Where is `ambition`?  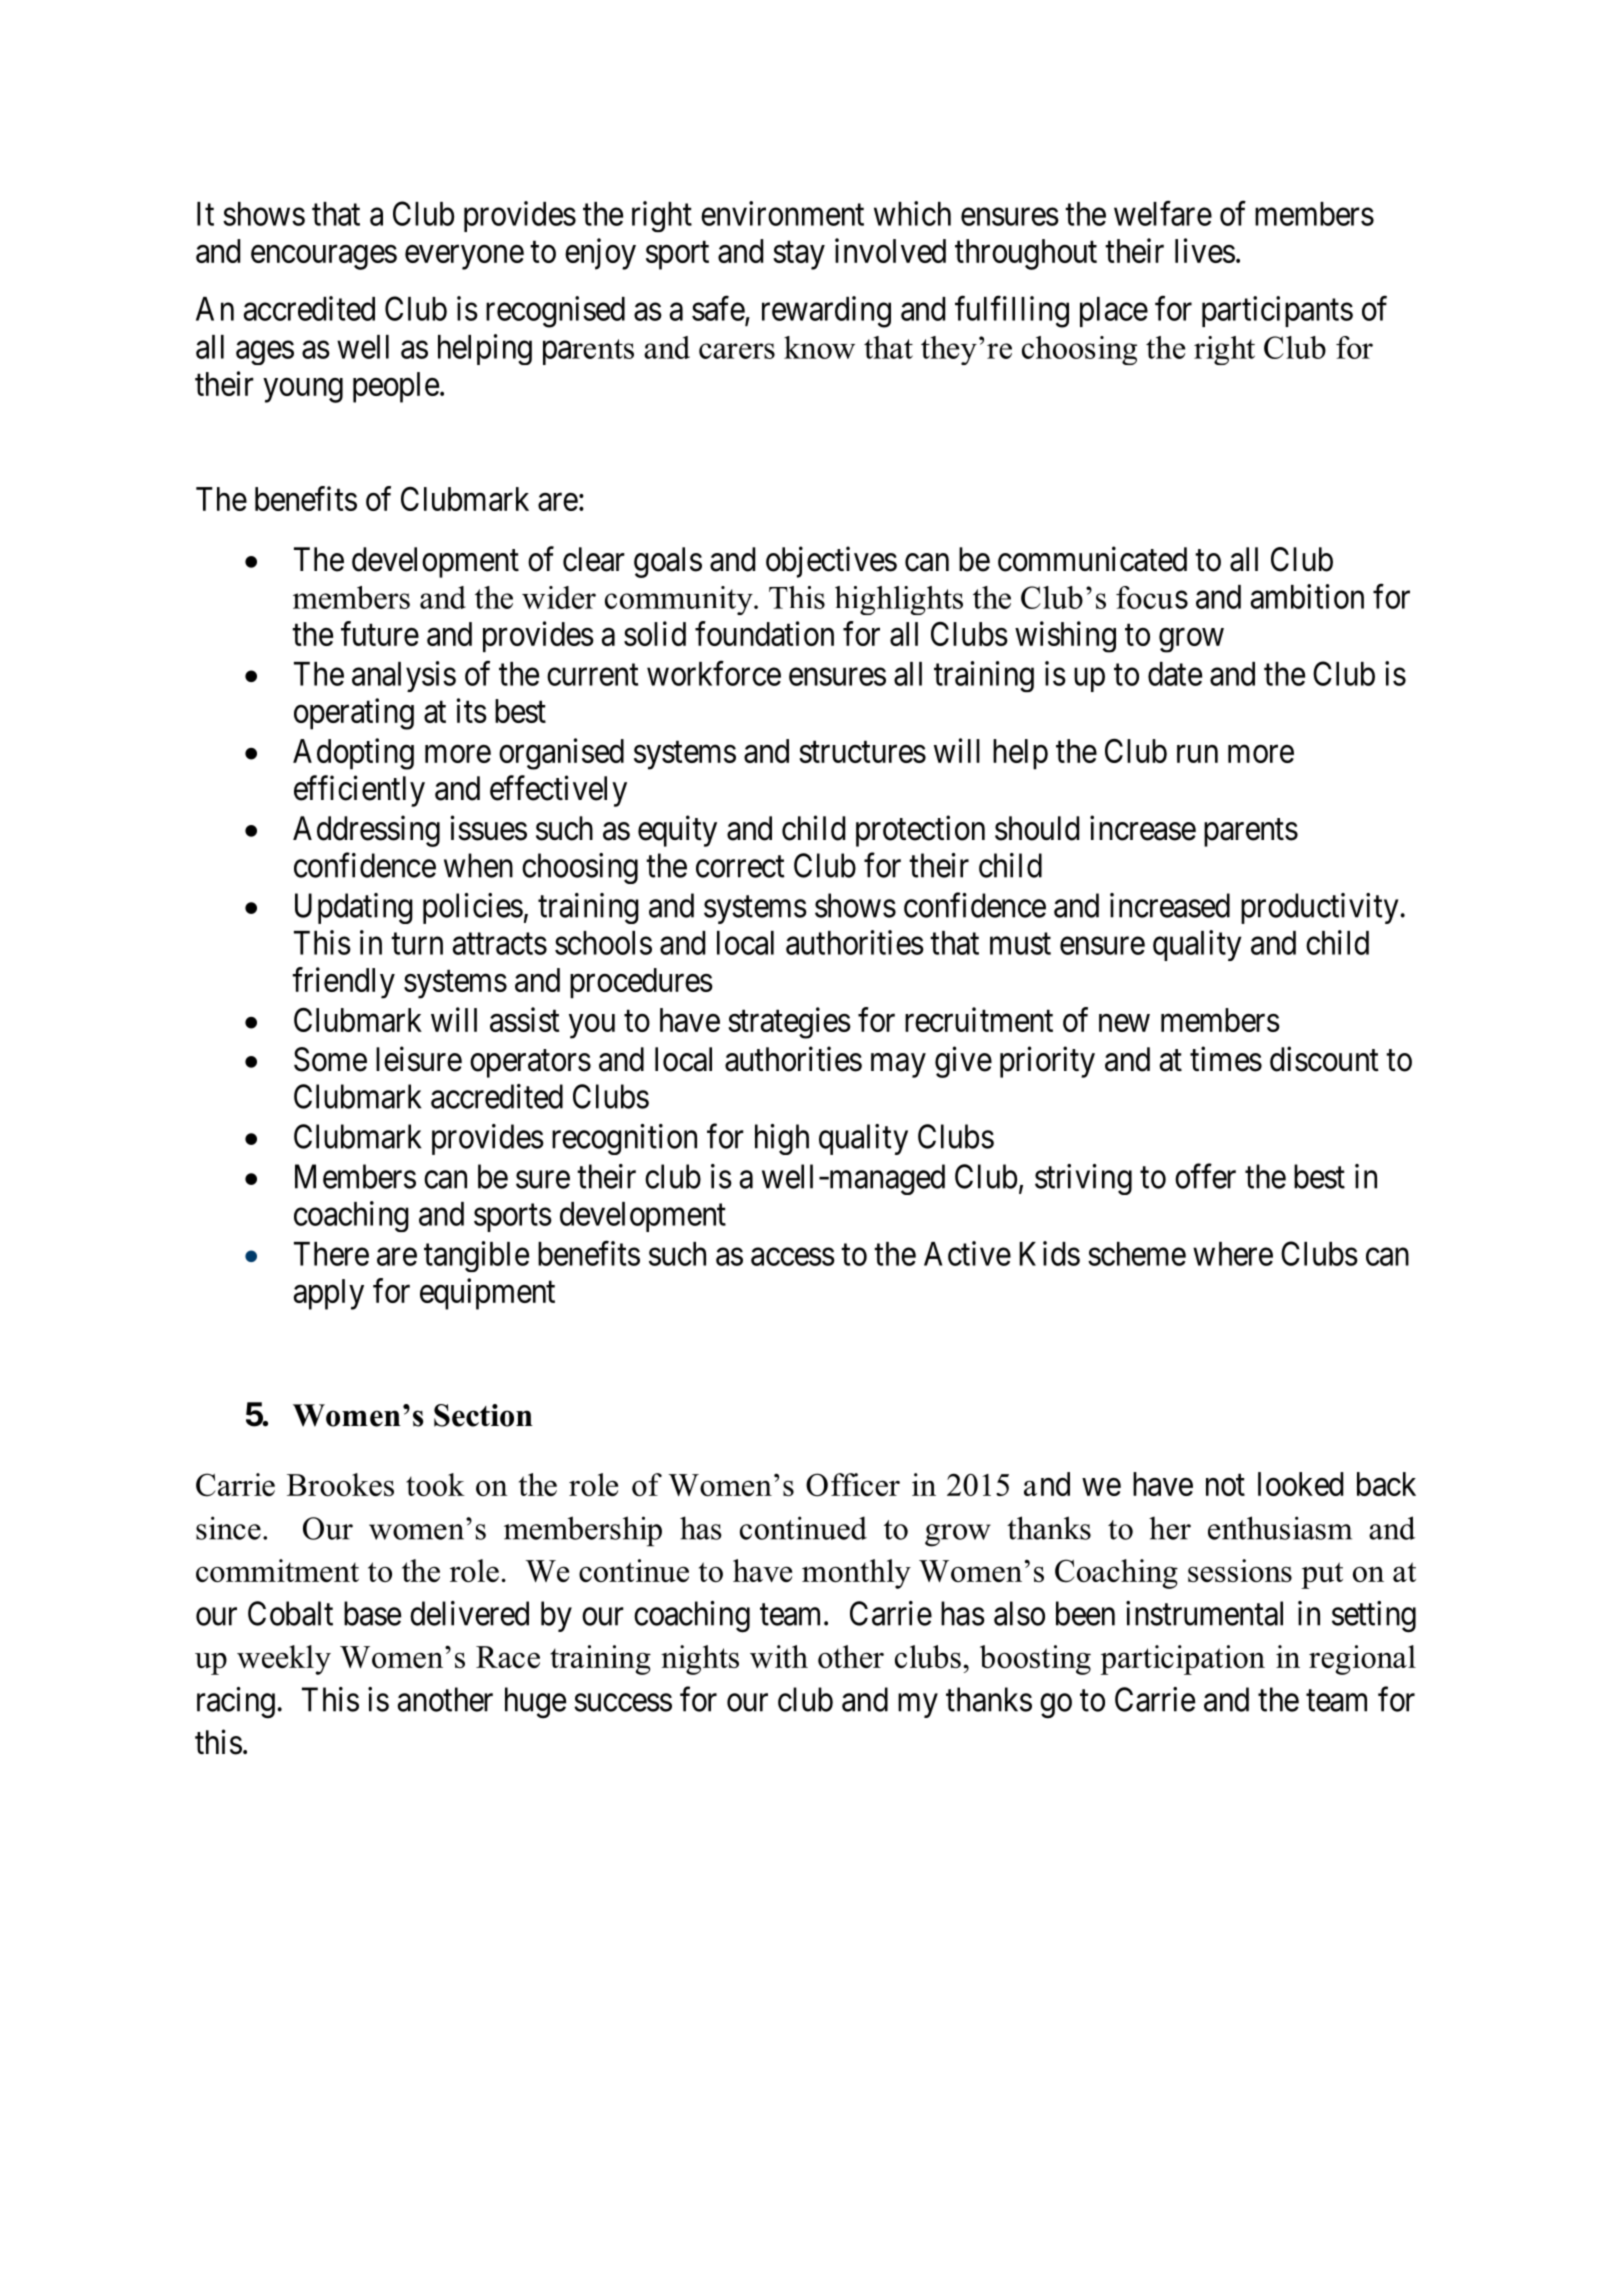
ambition is located at coordinates (1307, 596).
